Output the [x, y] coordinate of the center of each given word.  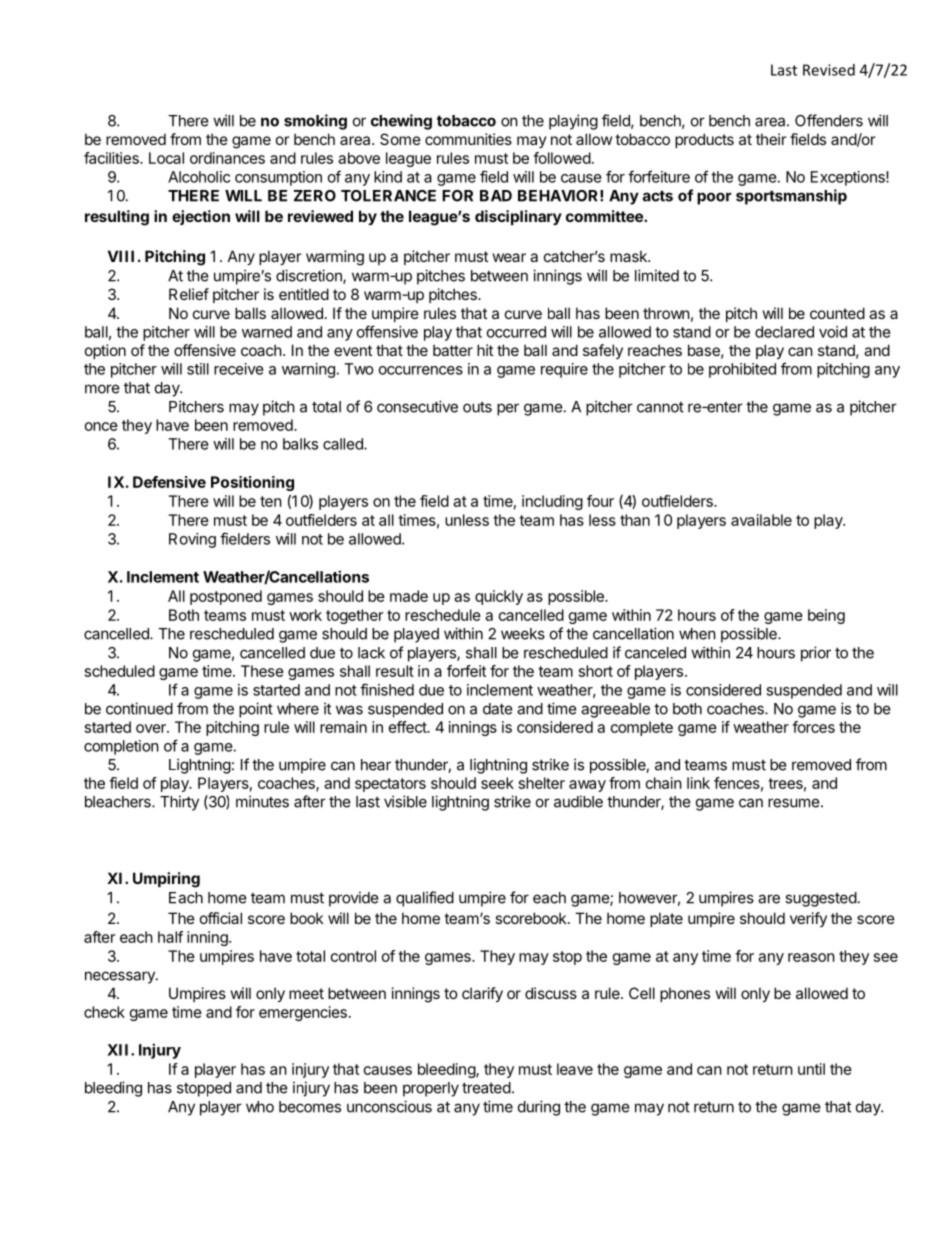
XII [119, 1050]
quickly [499, 597]
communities [468, 139]
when [697, 634]
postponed [226, 597]
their [771, 139]
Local [166, 158]
